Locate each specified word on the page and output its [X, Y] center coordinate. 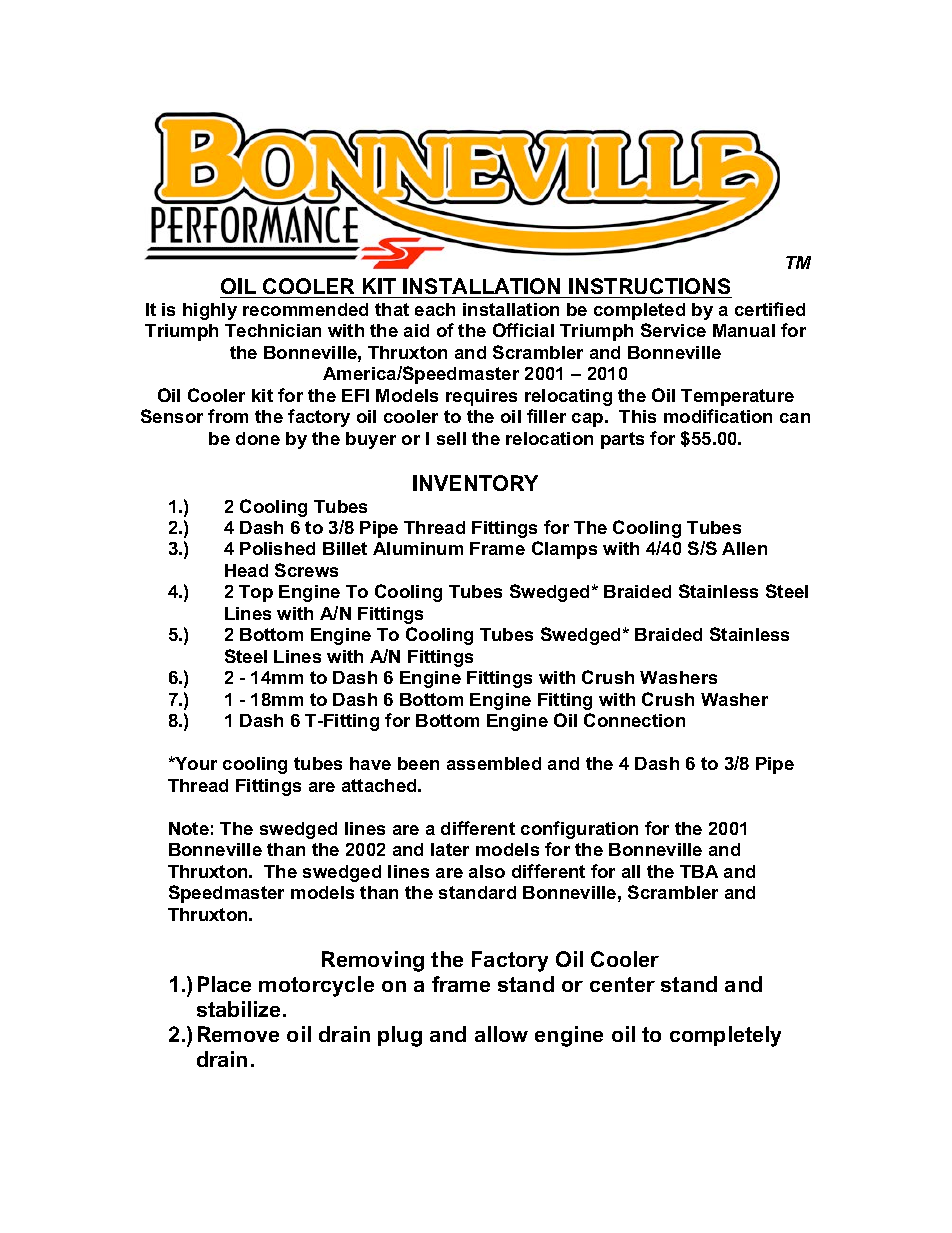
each [435, 309]
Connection [634, 720]
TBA [699, 871]
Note [189, 828]
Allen [744, 548]
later [450, 849]
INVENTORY [475, 483]
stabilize [240, 1009]
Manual [744, 330]
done [258, 438]
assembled [494, 763]
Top [256, 593]
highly [210, 311]
